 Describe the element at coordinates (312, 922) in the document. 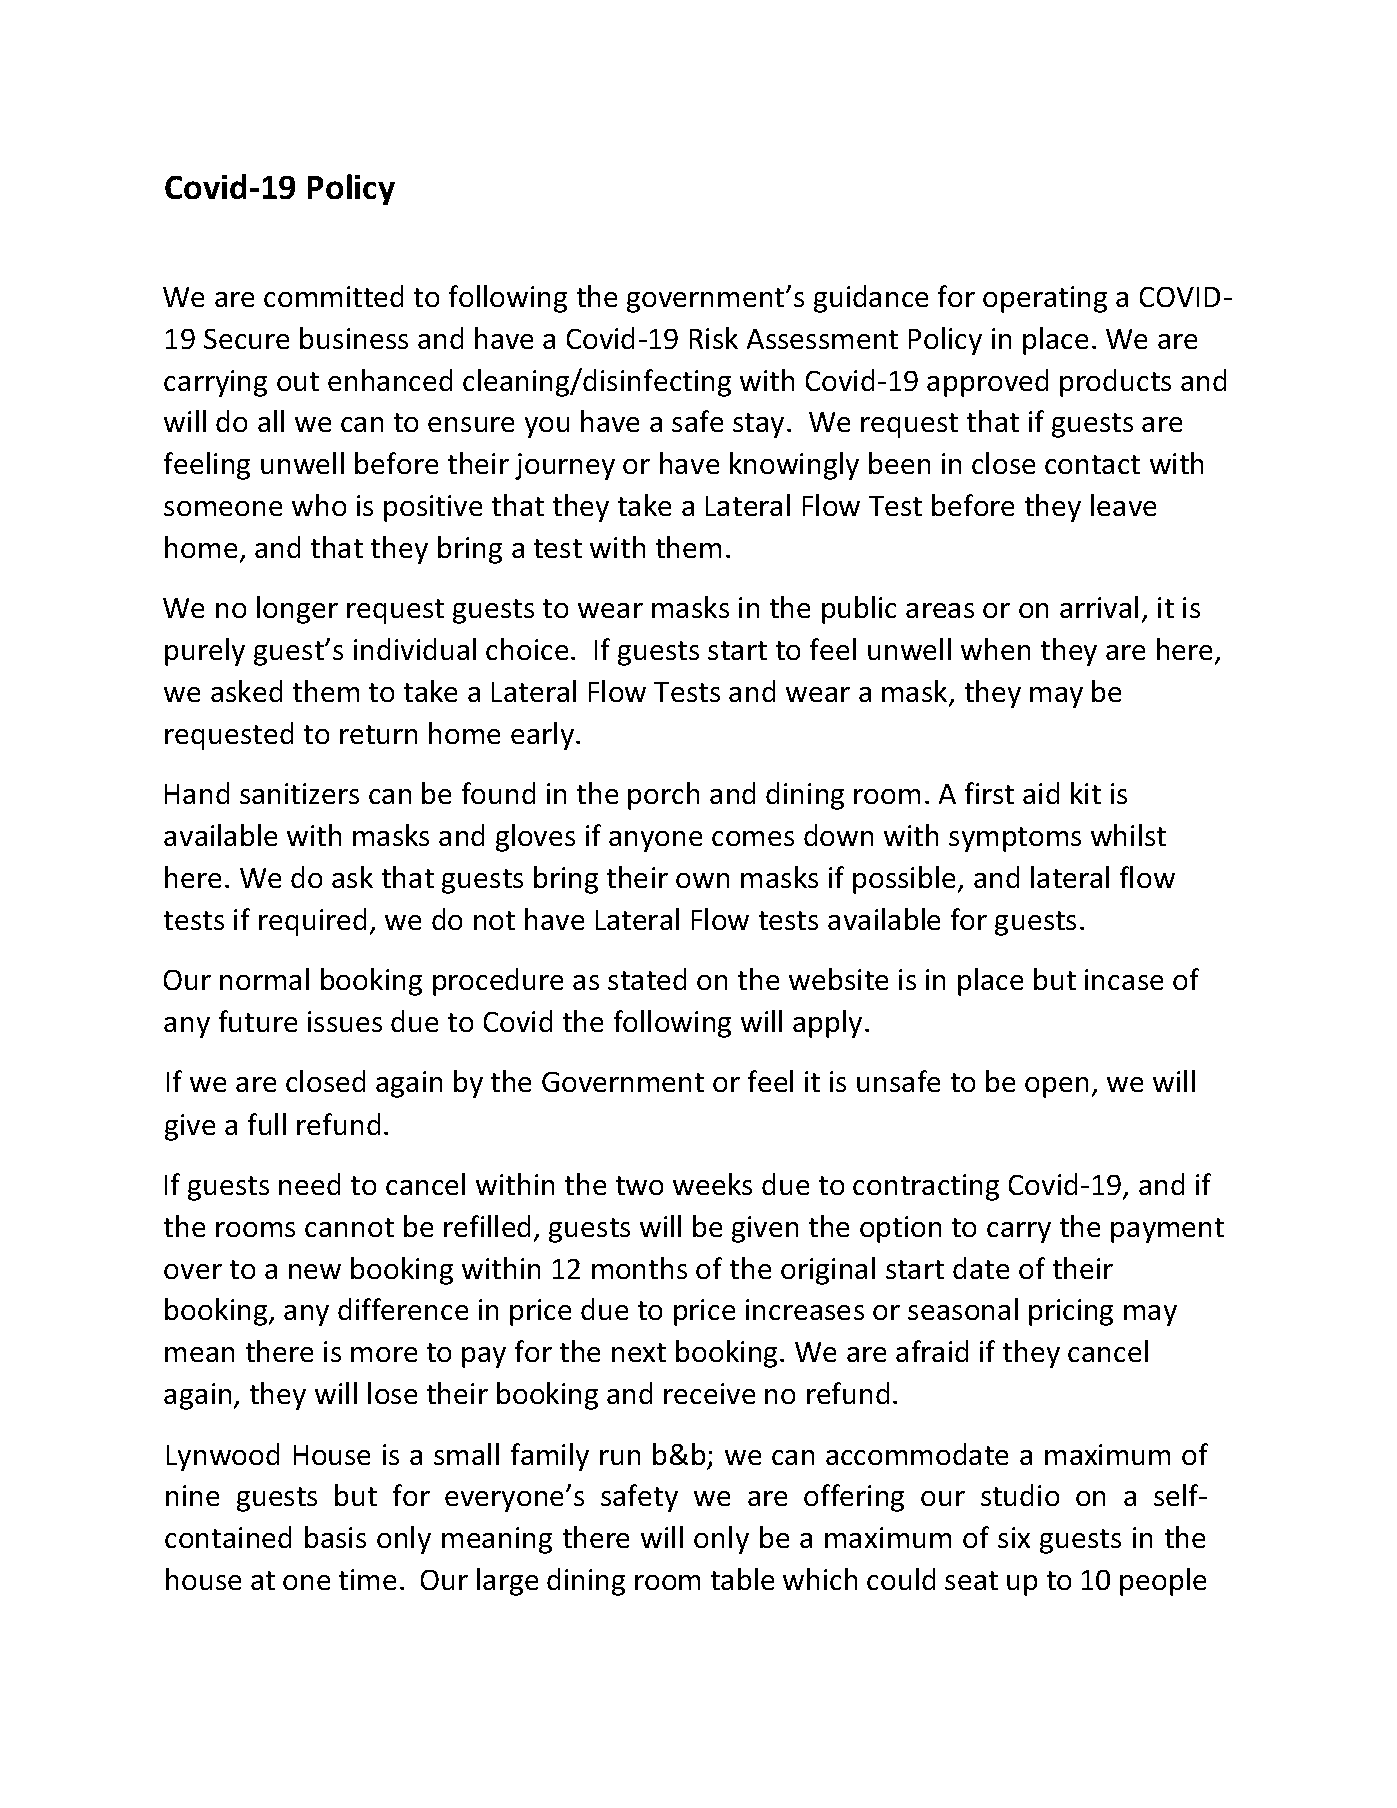

I see `required` at that location.
